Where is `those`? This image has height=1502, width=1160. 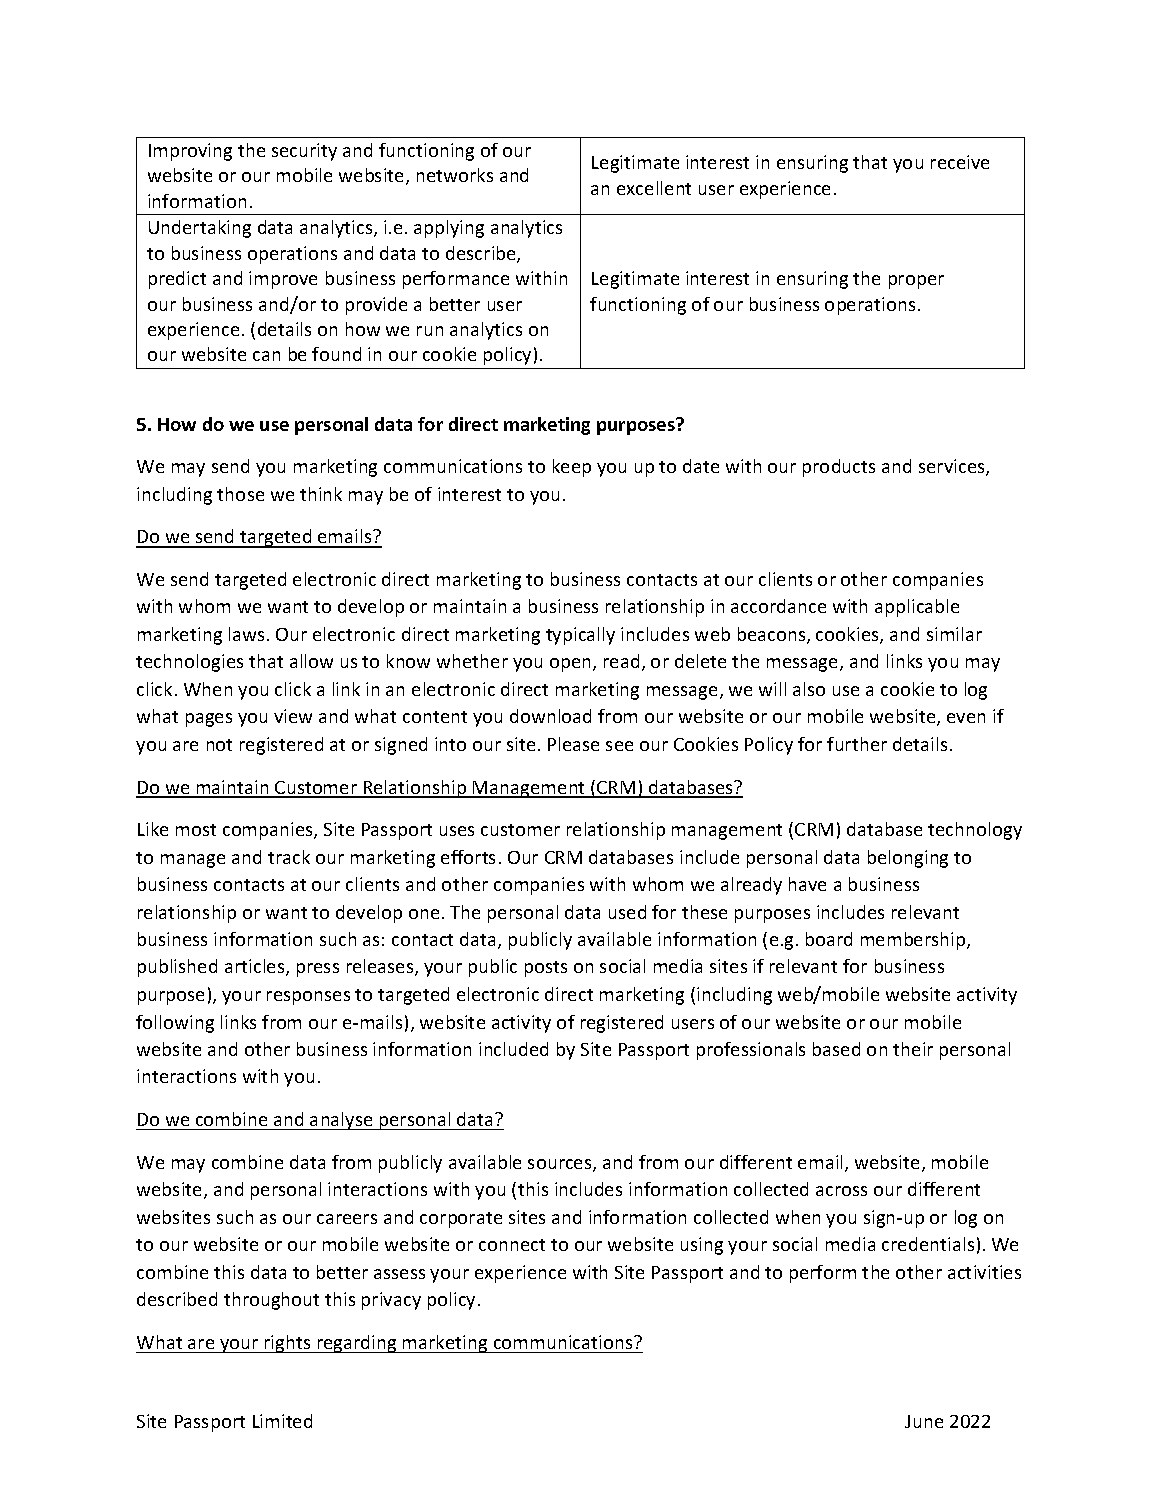
those is located at coordinates (240, 494).
